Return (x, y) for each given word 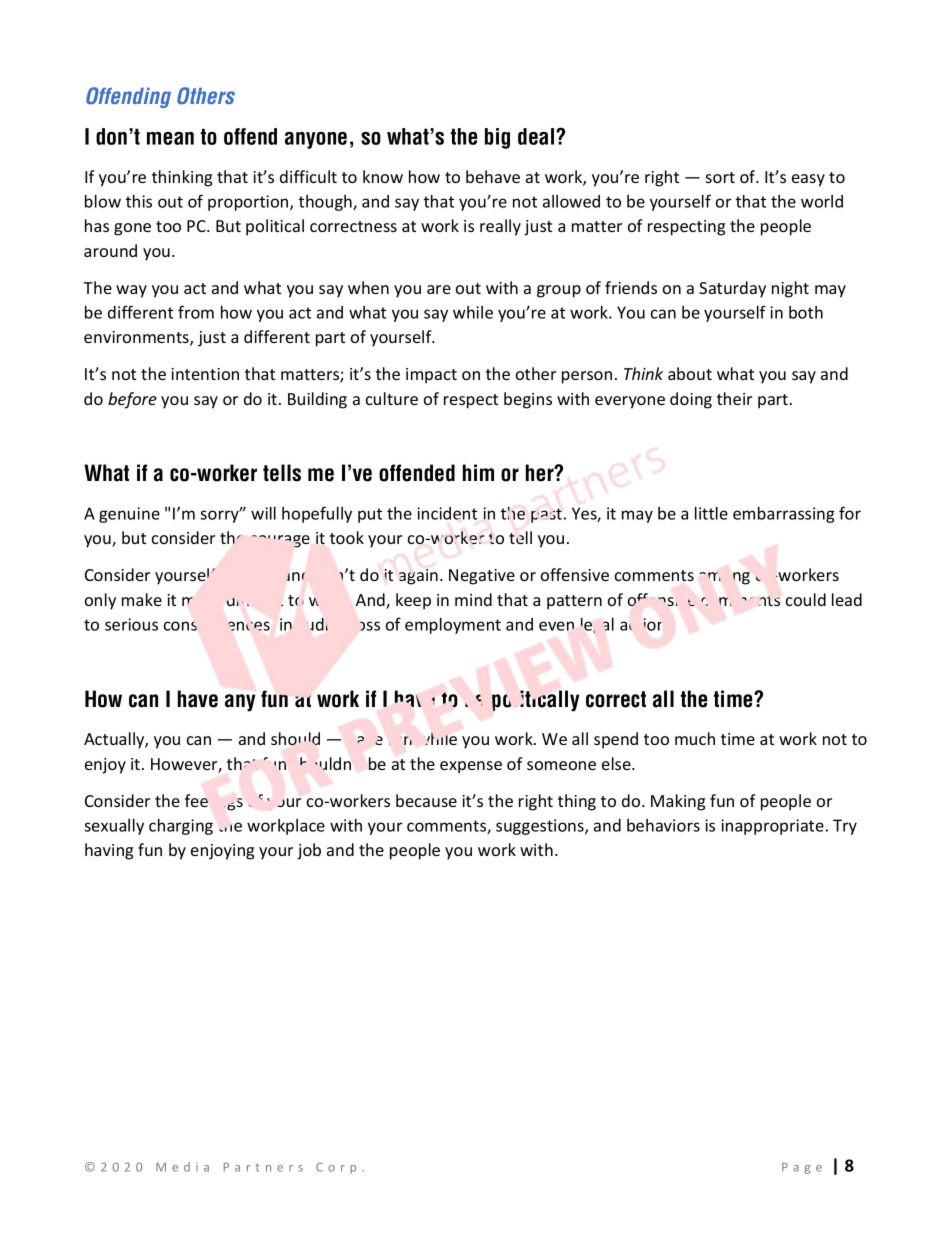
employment (453, 626)
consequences (217, 627)
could (806, 599)
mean (170, 138)
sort (720, 177)
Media (182, 1167)
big (497, 138)
